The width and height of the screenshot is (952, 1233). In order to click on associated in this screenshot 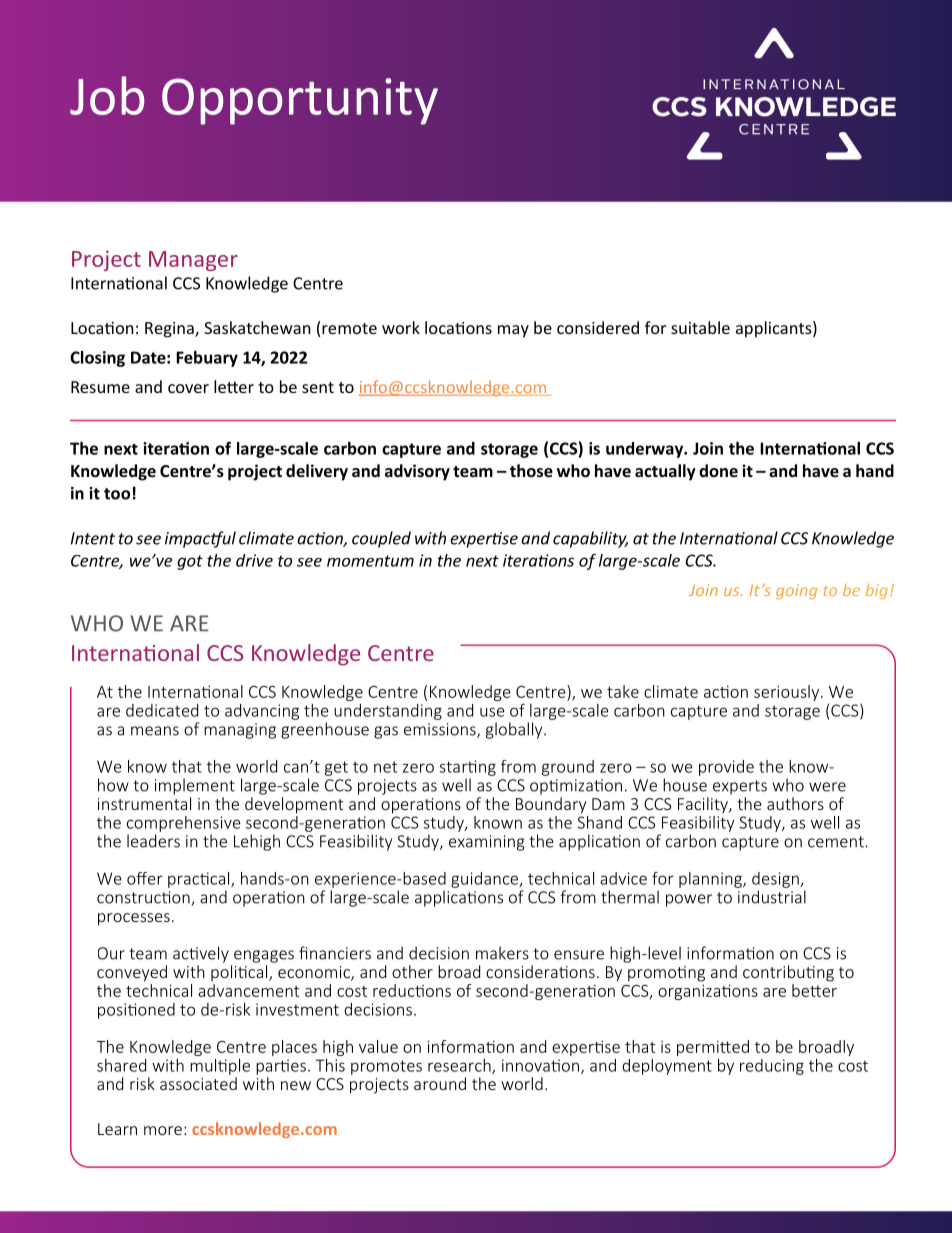, I will do `click(198, 1083)`.
